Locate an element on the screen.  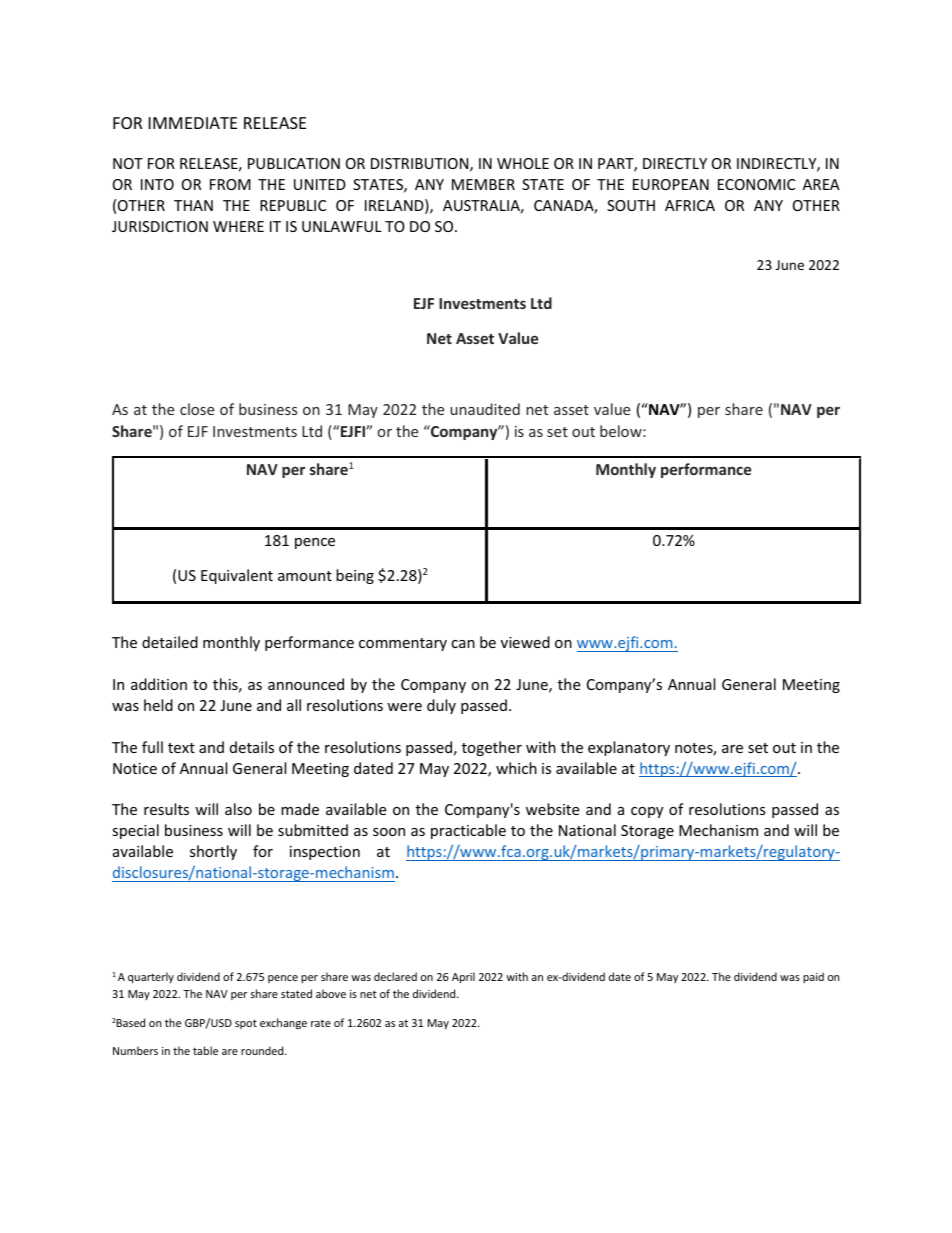
WHOLE is located at coordinates (523, 163).
